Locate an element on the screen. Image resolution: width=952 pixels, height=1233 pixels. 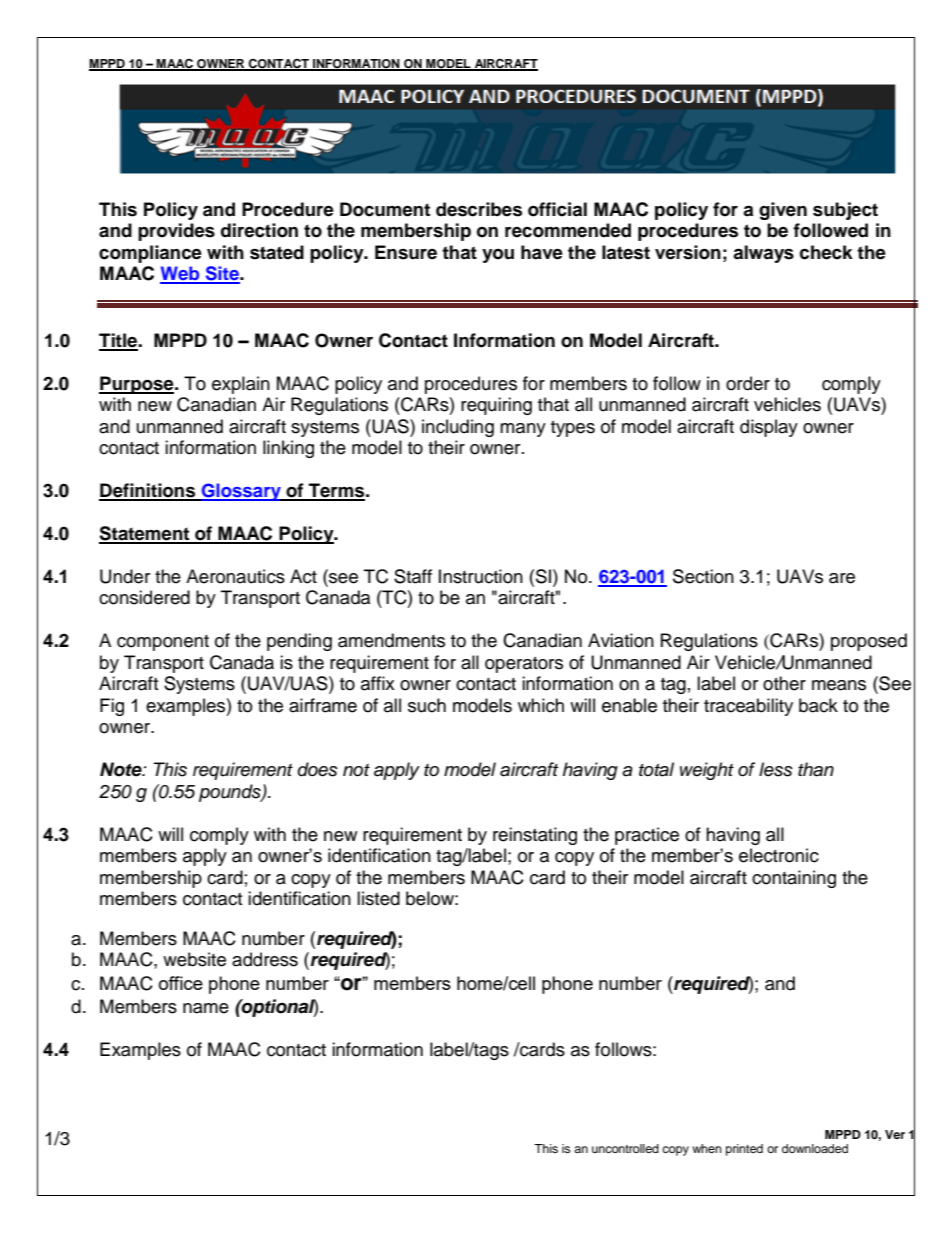
name is located at coordinates (206, 1008).
